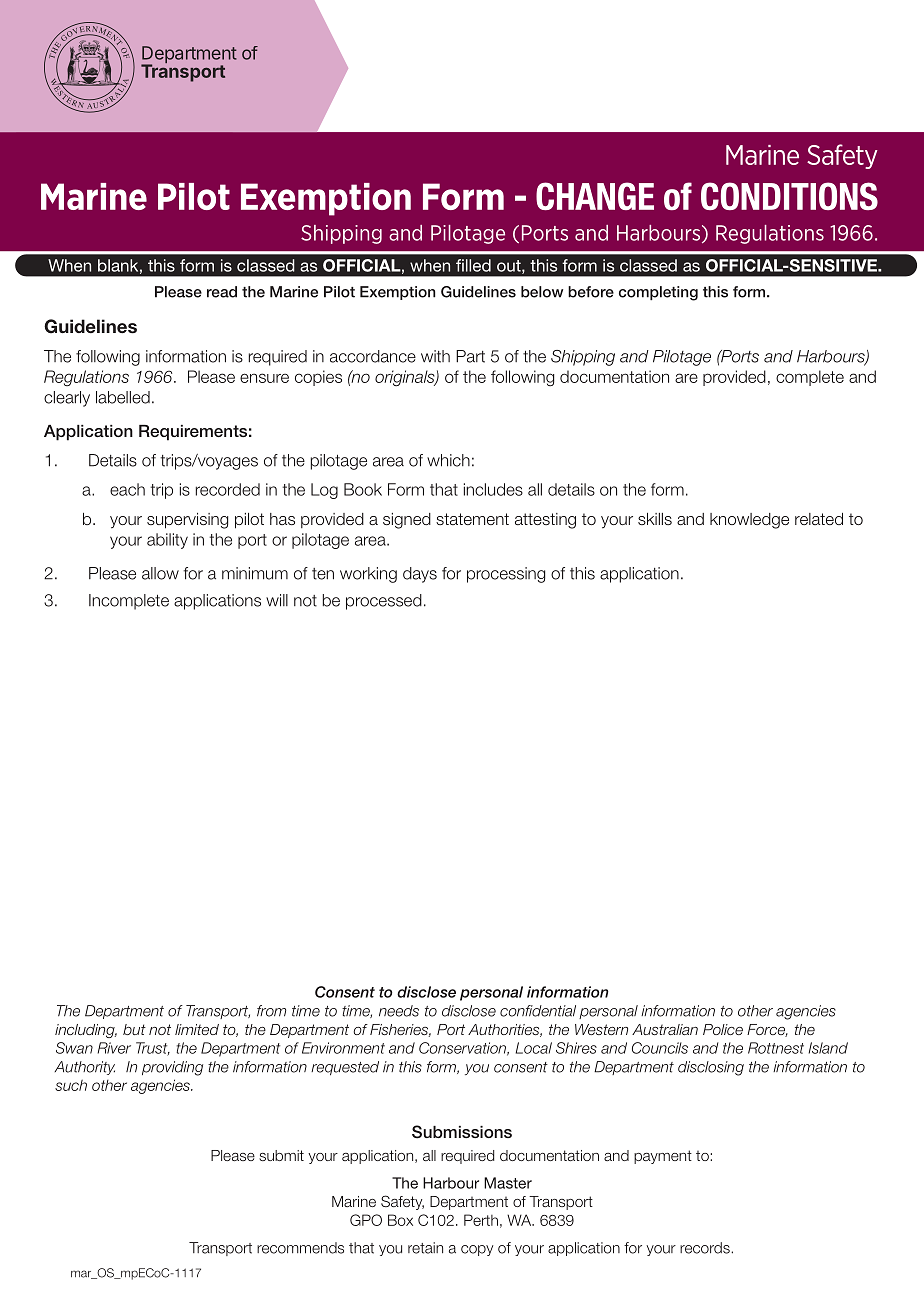 The width and height of the screenshot is (924, 1308). What do you see at coordinates (399, 1011) in the screenshot?
I see `needs` at bounding box center [399, 1011].
